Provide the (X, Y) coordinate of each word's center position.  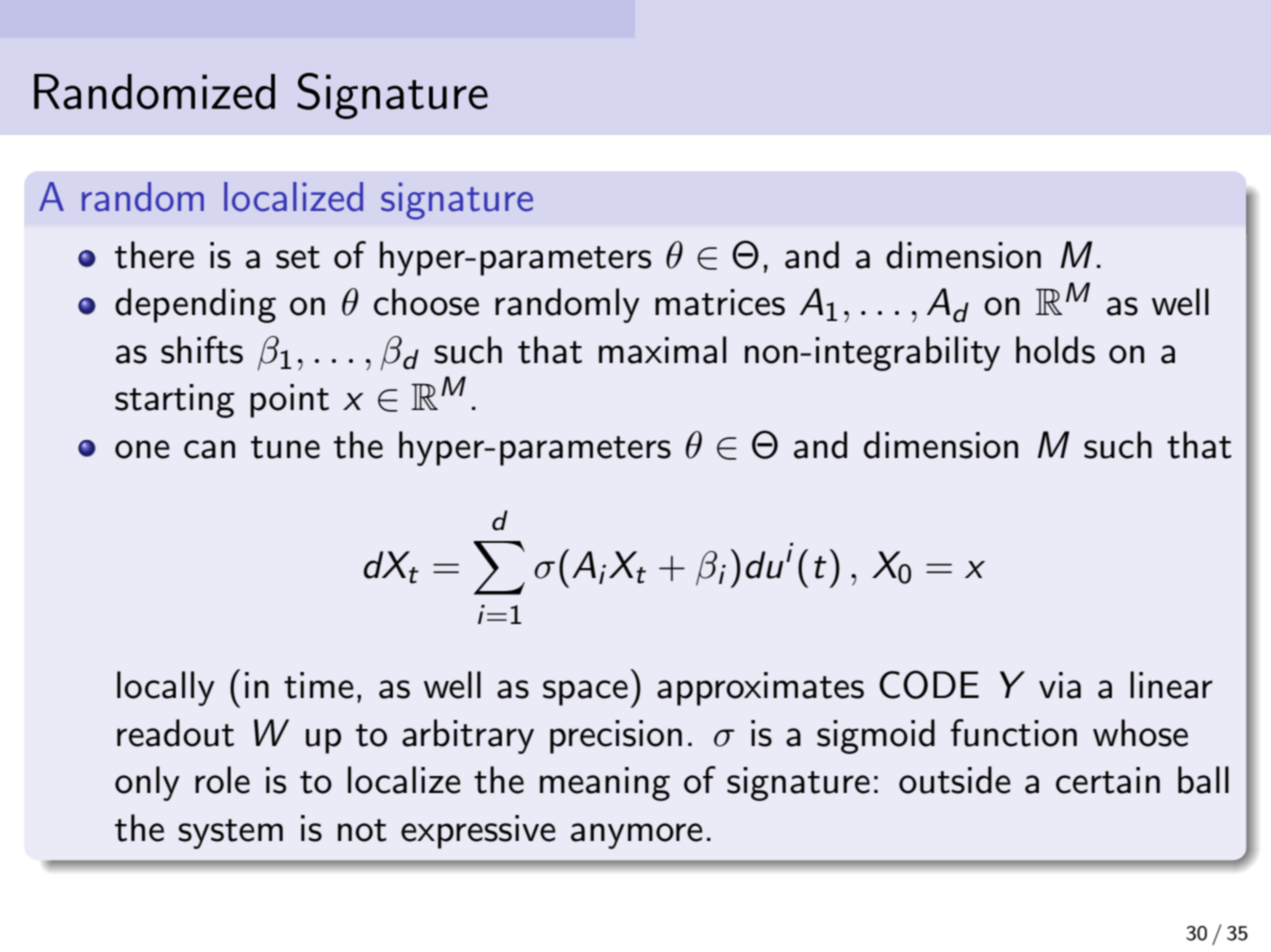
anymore (637, 836)
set (298, 257)
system (230, 834)
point (289, 401)
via (1060, 685)
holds (1055, 350)
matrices (720, 302)
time (319, 685)
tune (285, 447)
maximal (662, 350)
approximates (760, 689)
